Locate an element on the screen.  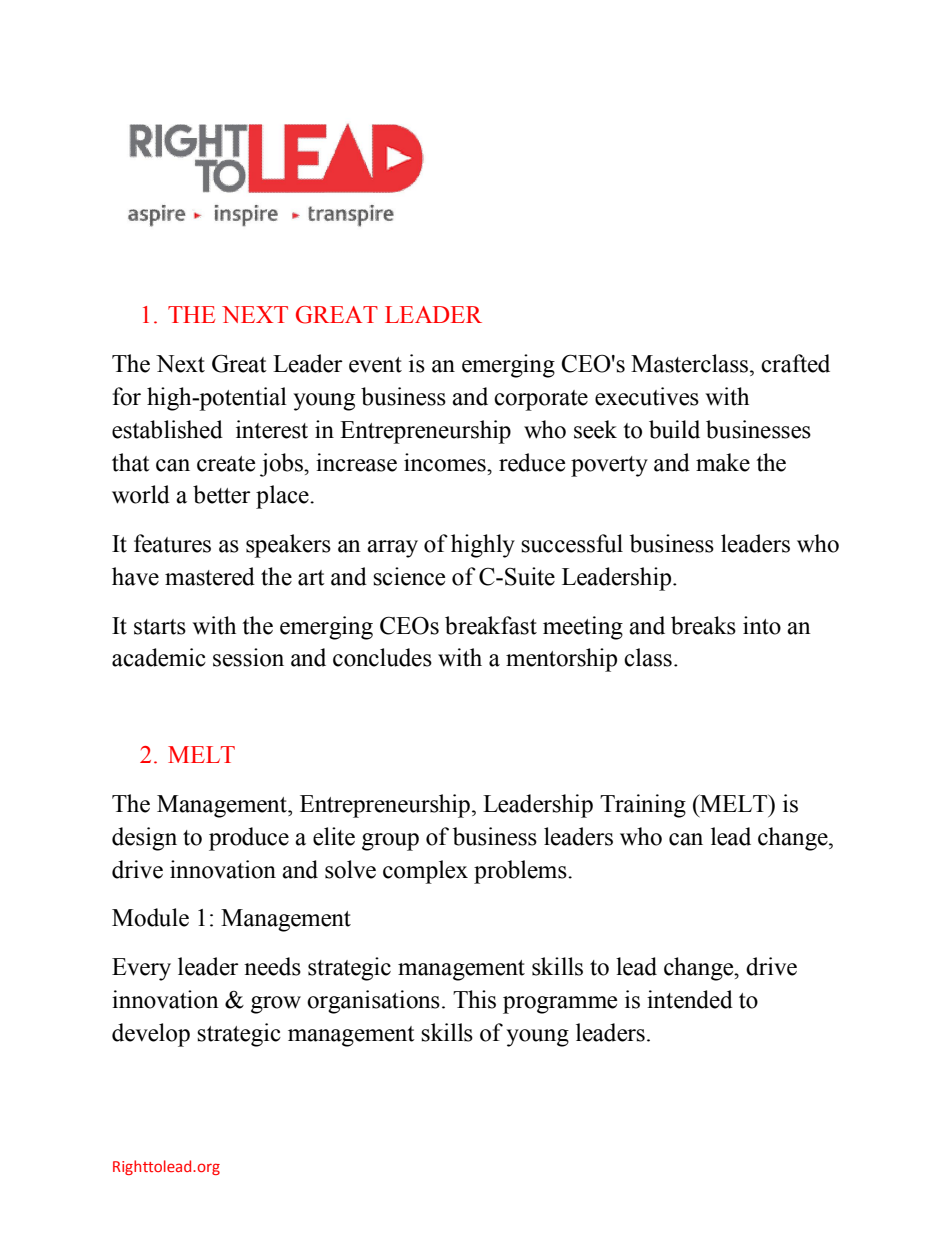
produce is located at coordinates (249, 839).
